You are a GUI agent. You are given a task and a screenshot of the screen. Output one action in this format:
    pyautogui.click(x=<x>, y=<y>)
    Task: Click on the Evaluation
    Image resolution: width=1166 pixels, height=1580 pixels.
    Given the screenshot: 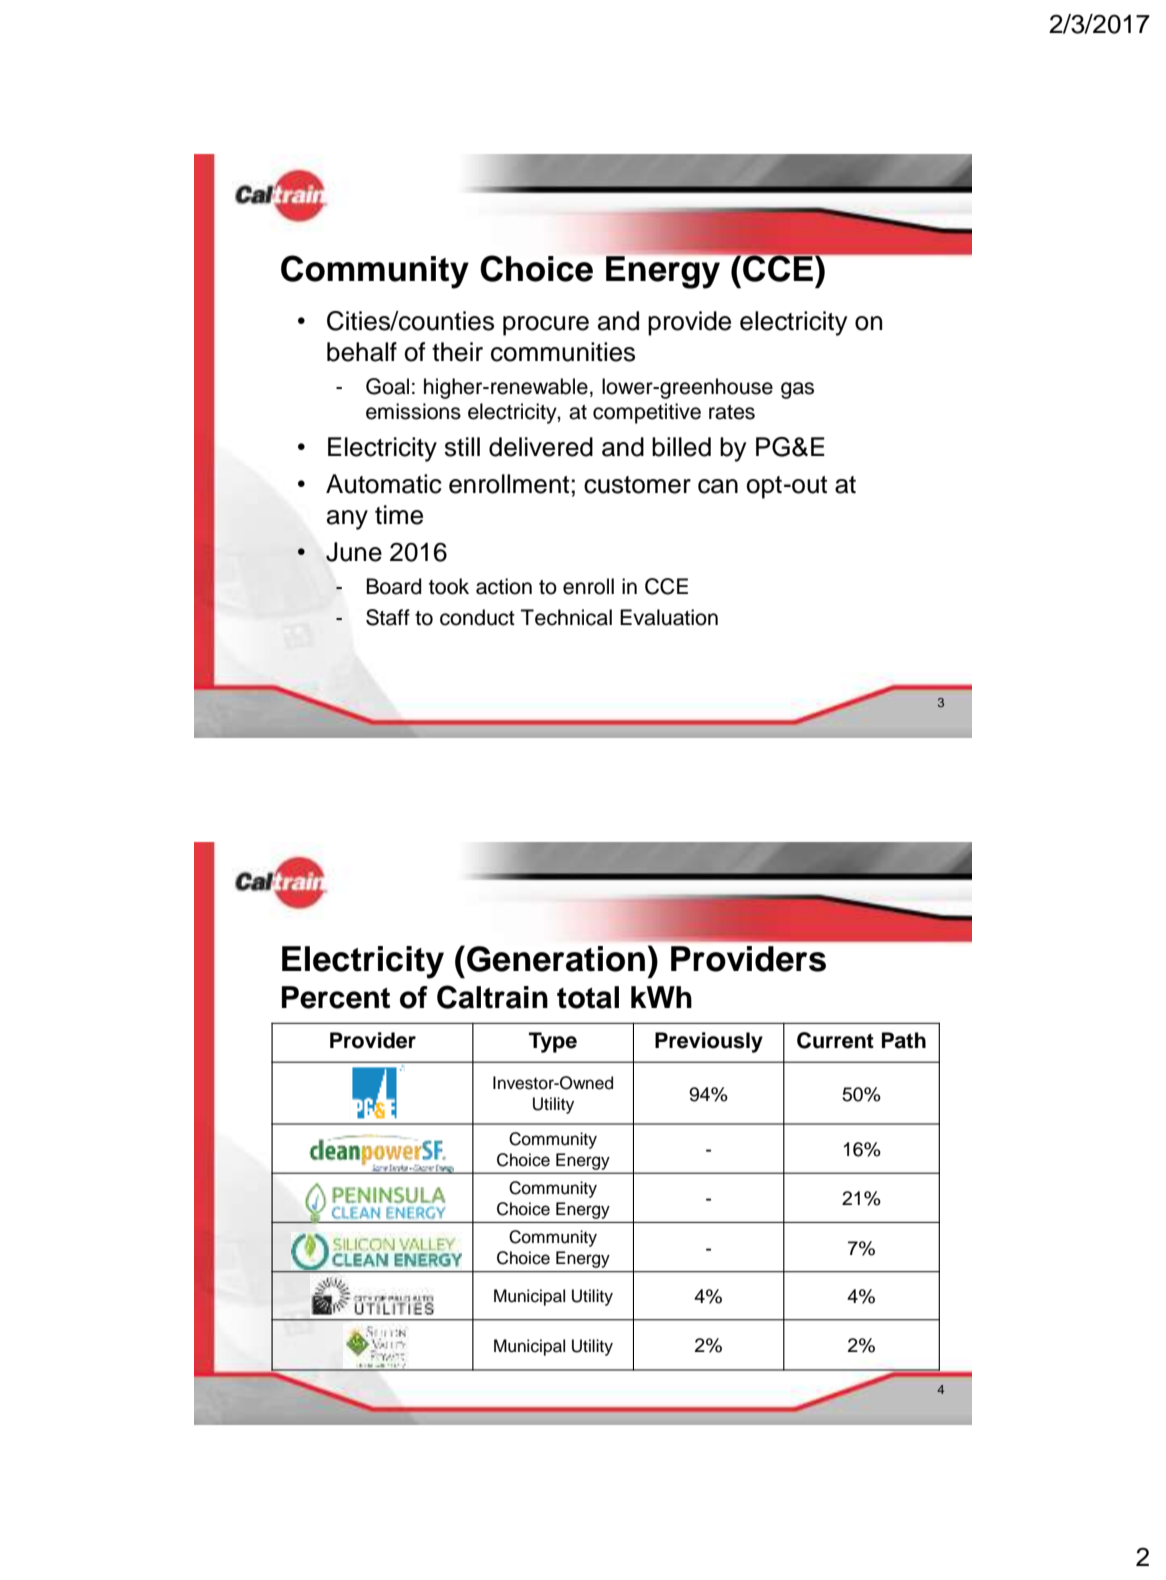 What is the action you would take?
    pyautogui.click(x=669, y=617)
